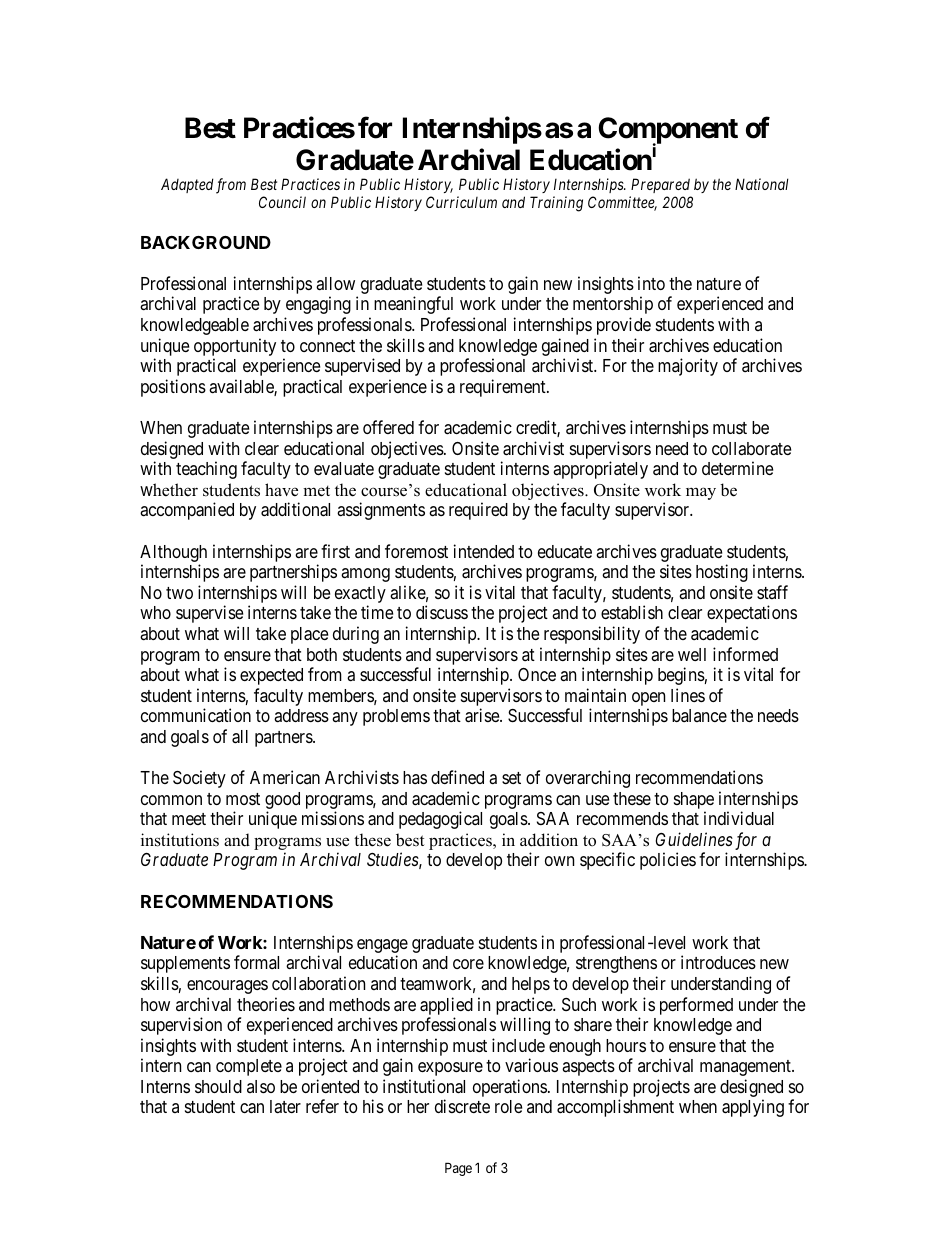 This document has width=952, height=1233. I want to click on expected, so click(271, 676).
